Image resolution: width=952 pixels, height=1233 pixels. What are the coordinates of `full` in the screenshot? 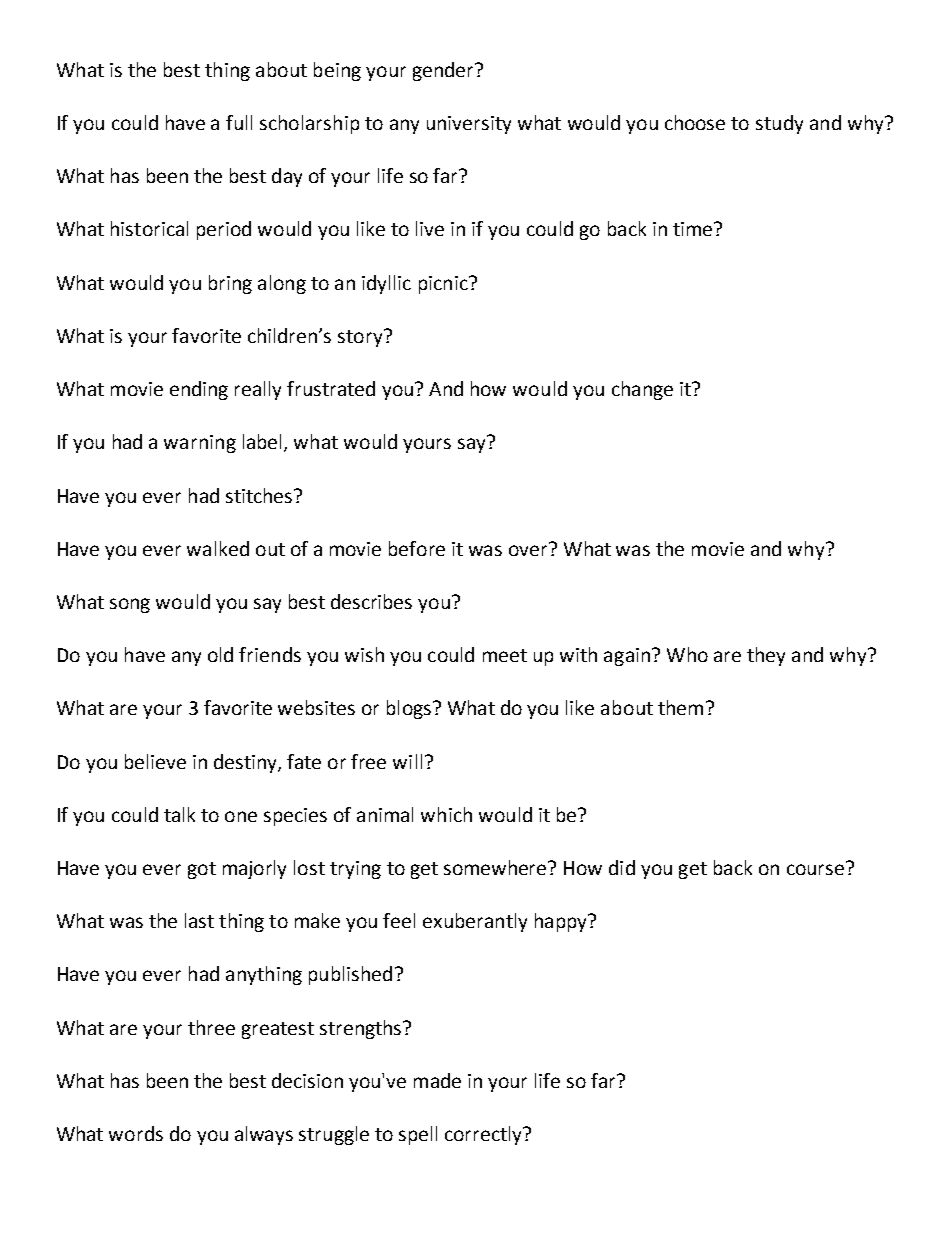 It's located at (239, 122).
